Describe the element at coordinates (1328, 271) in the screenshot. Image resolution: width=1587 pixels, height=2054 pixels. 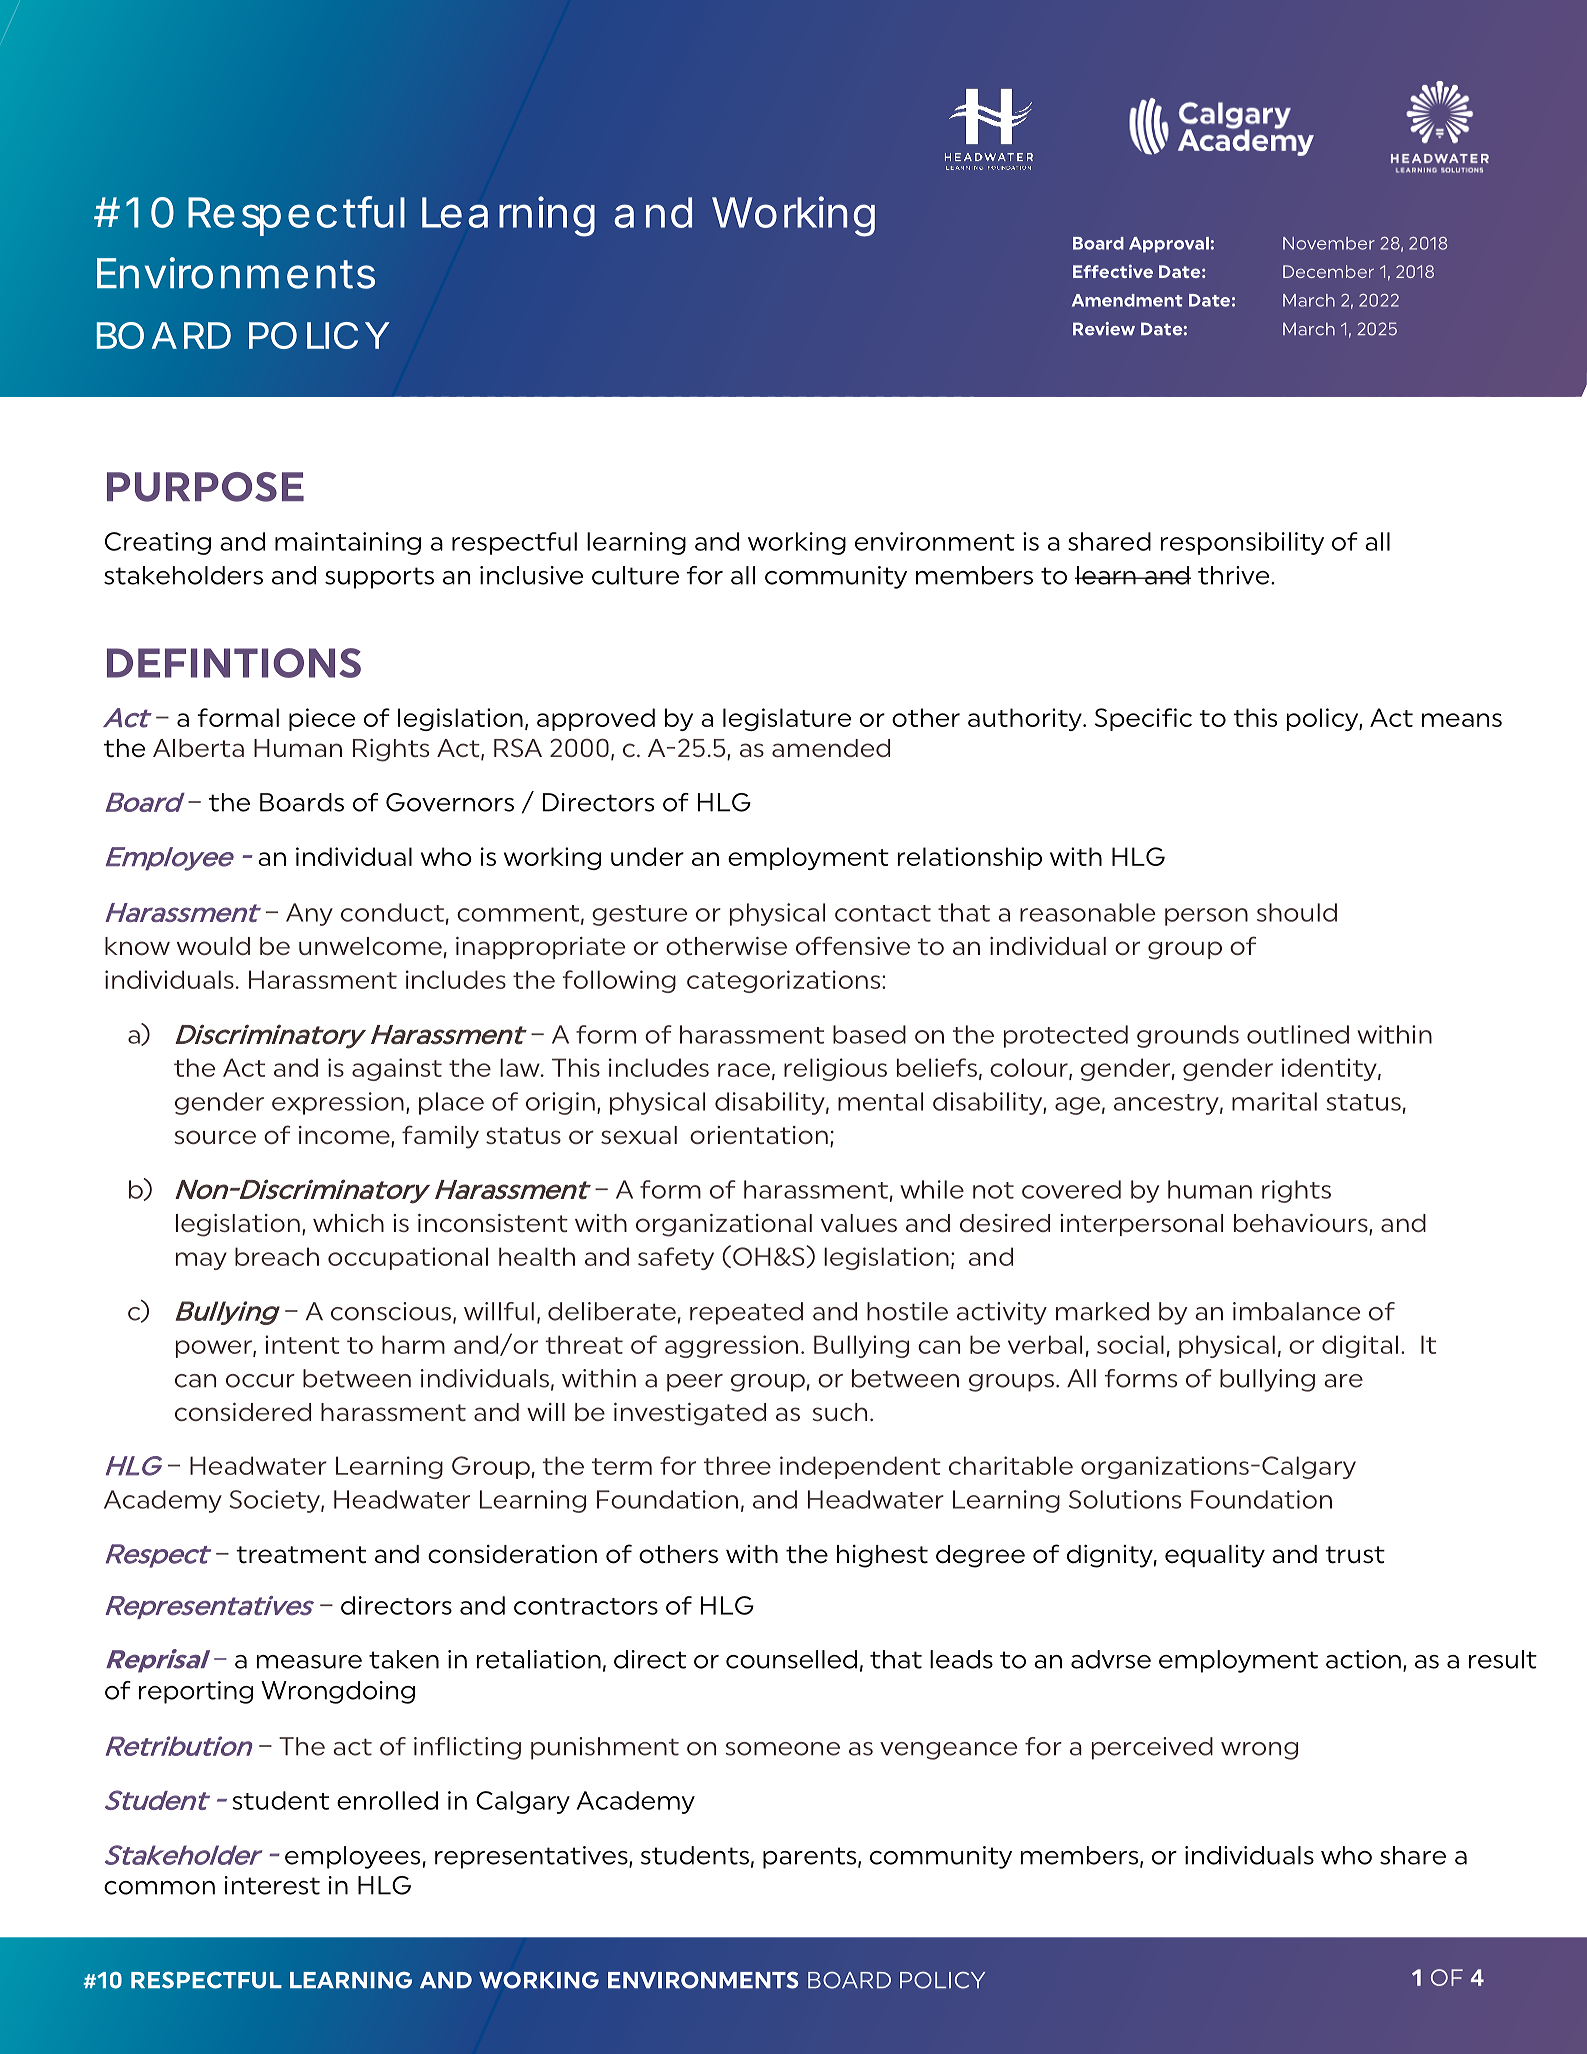
I see `December` at that location.
